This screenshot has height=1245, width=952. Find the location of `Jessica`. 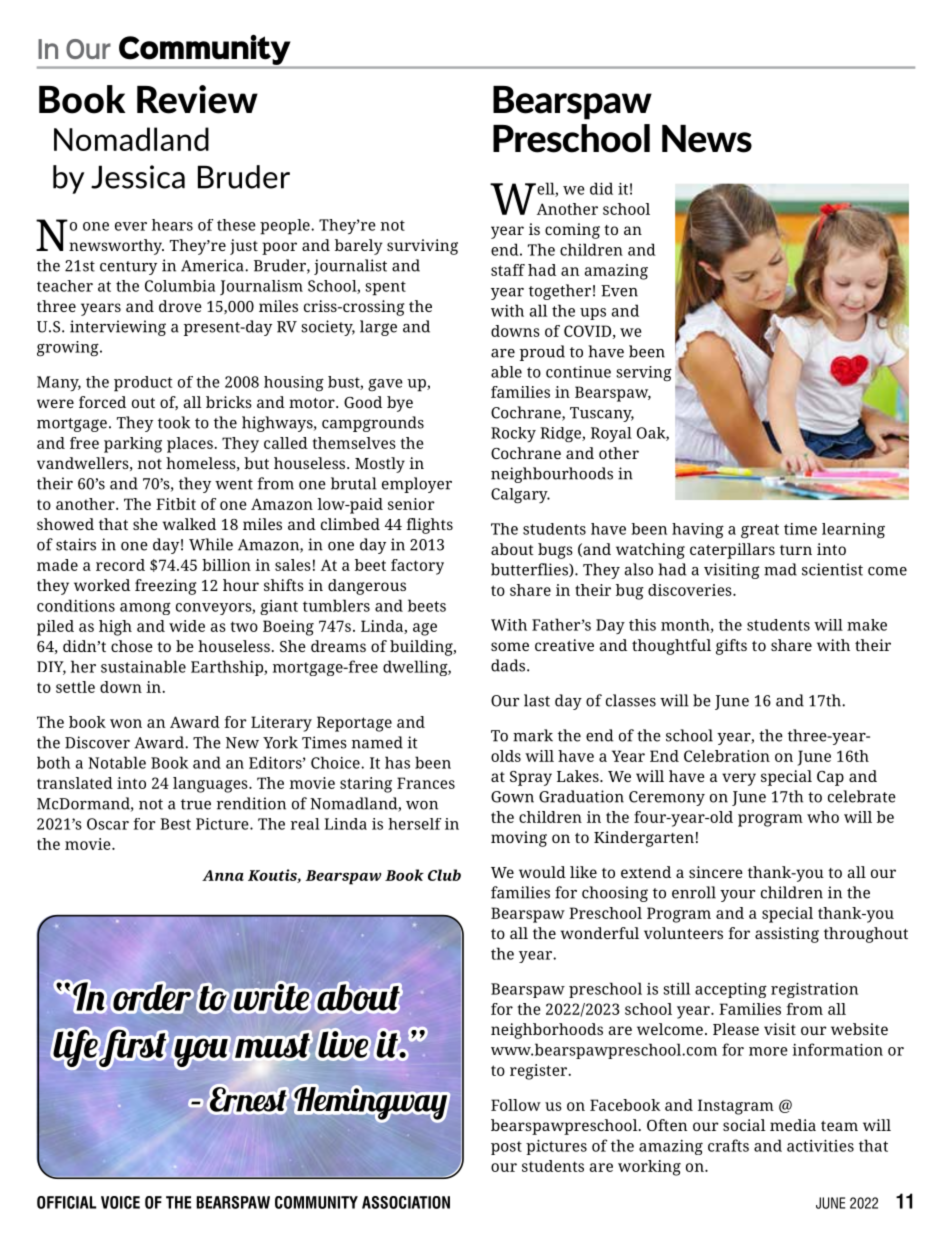

Jessica is located at coordinates (138, 177).
